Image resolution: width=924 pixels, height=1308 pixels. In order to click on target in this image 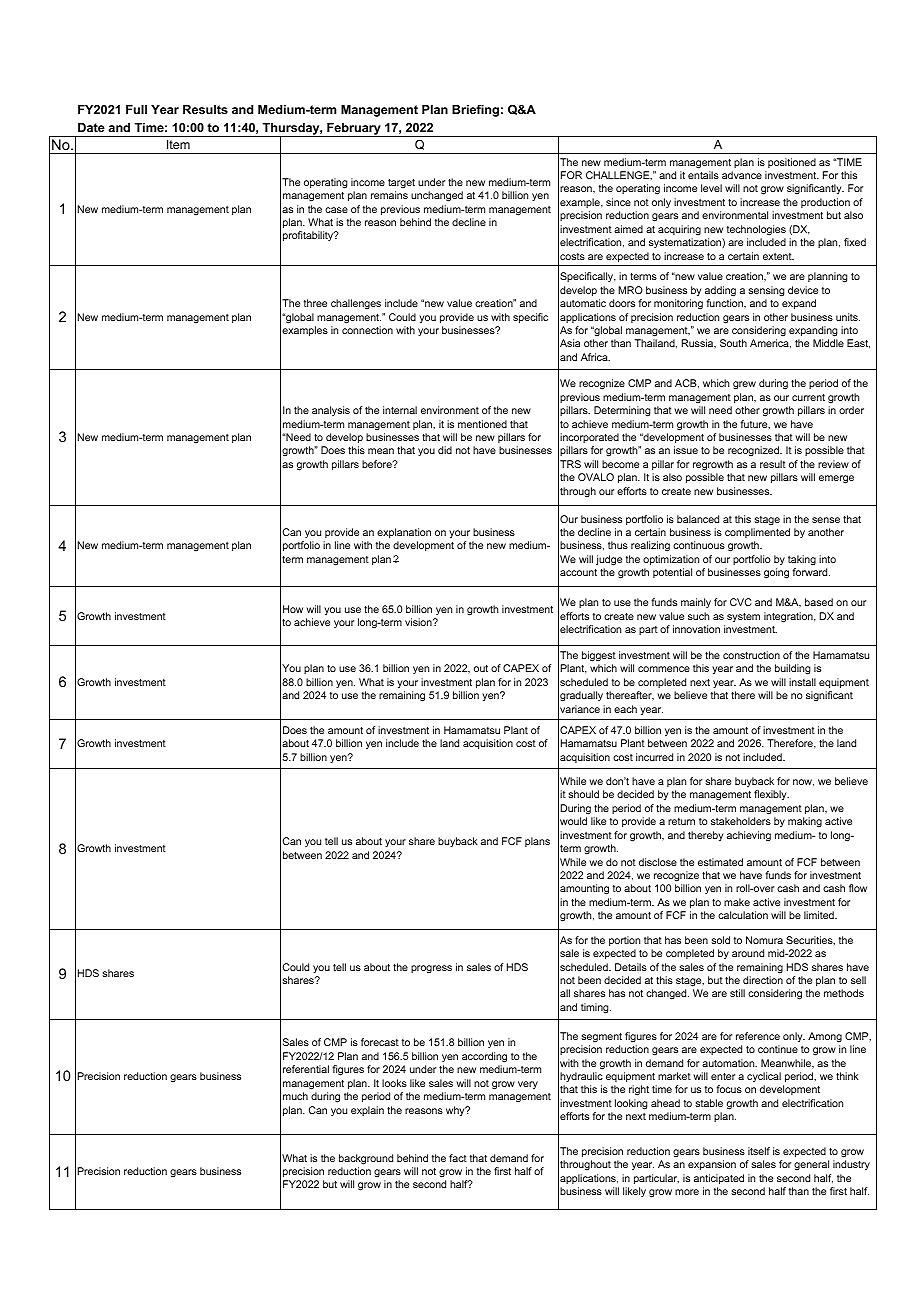, I will do `click(401, 183)`.
